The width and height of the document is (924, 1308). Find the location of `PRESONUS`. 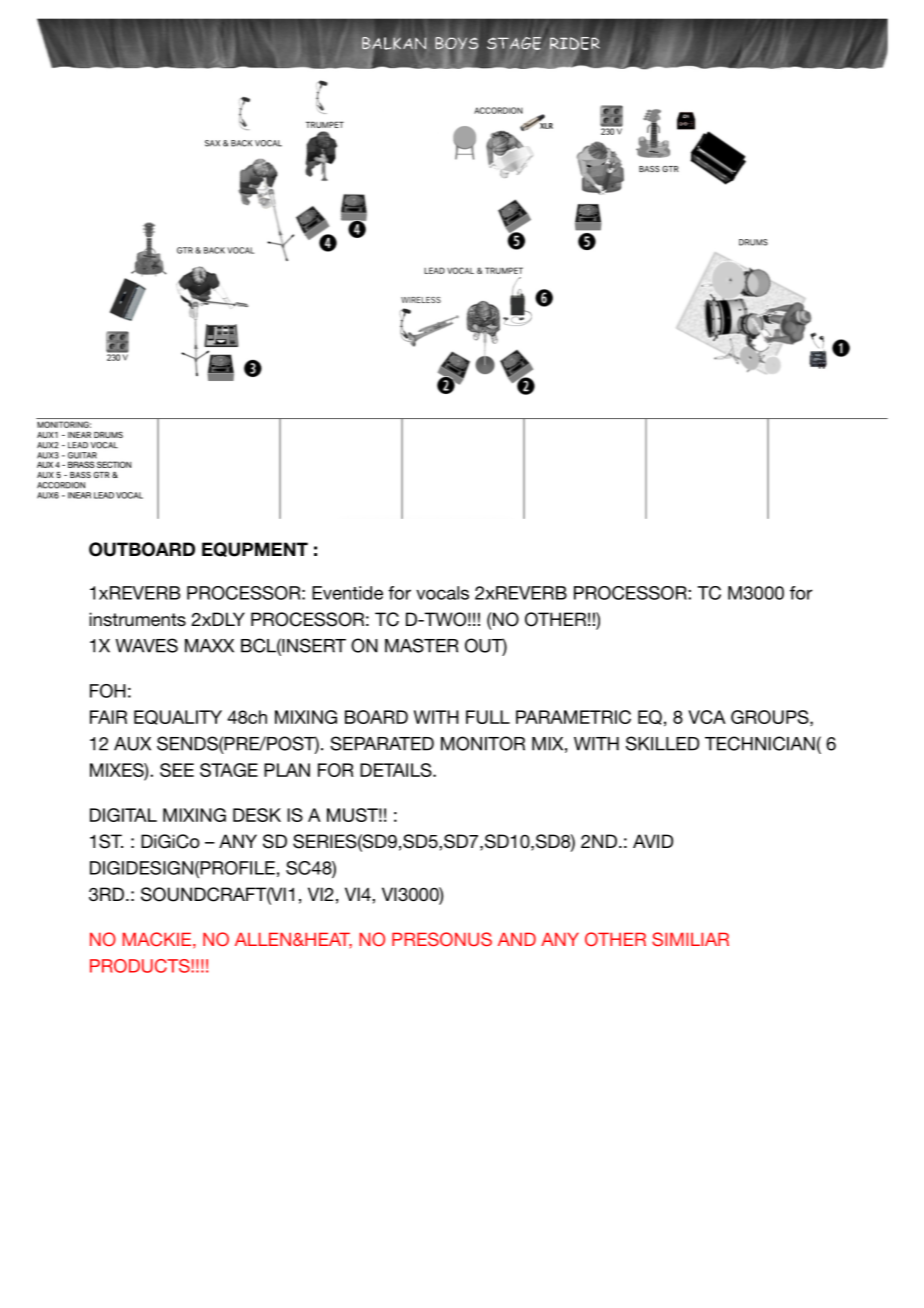

PRESONUS is located at coordinates (442, 939).
